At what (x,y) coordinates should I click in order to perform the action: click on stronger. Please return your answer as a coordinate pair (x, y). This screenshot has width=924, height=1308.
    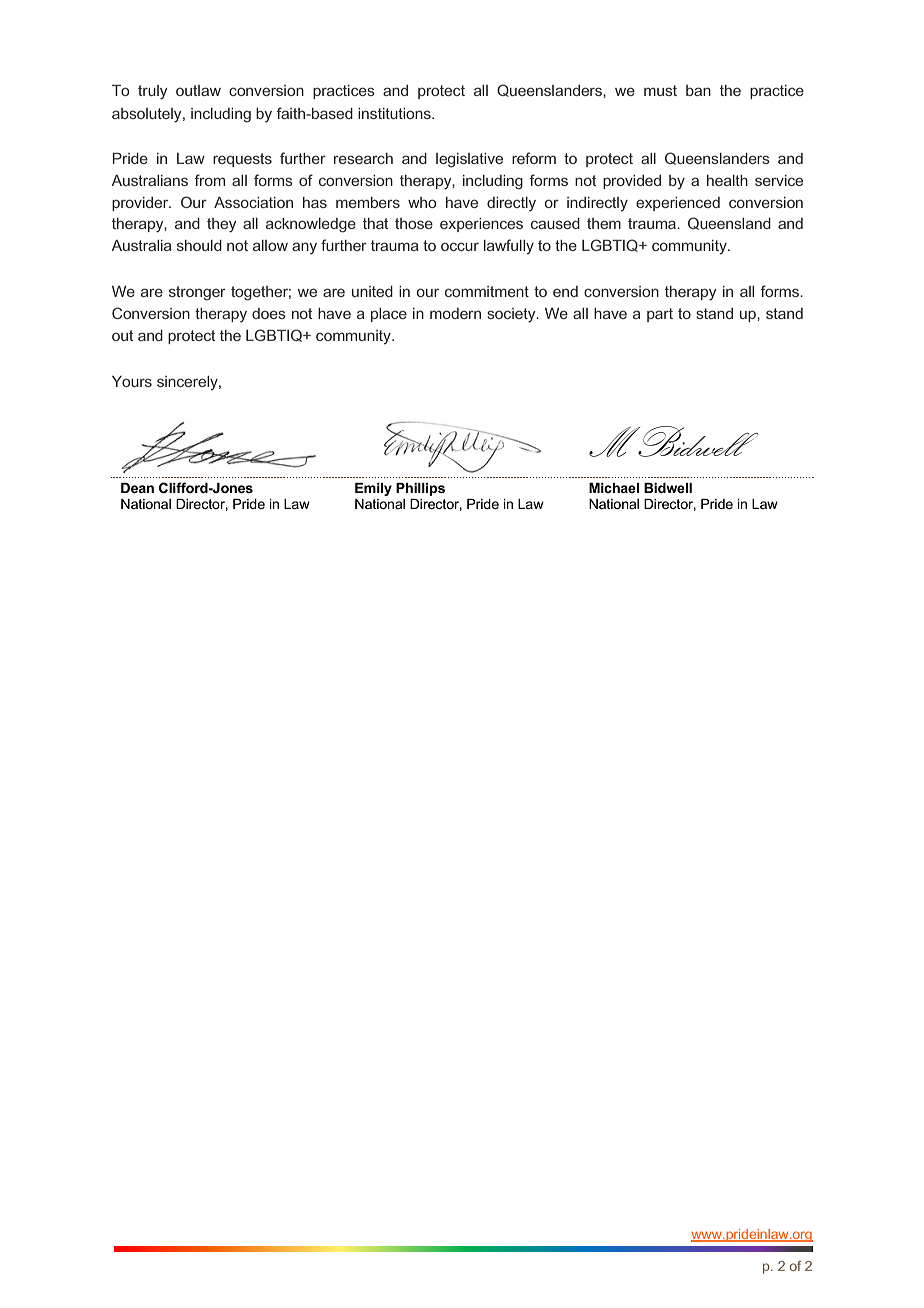
    Looking at the image, I should click on (197, 293).
